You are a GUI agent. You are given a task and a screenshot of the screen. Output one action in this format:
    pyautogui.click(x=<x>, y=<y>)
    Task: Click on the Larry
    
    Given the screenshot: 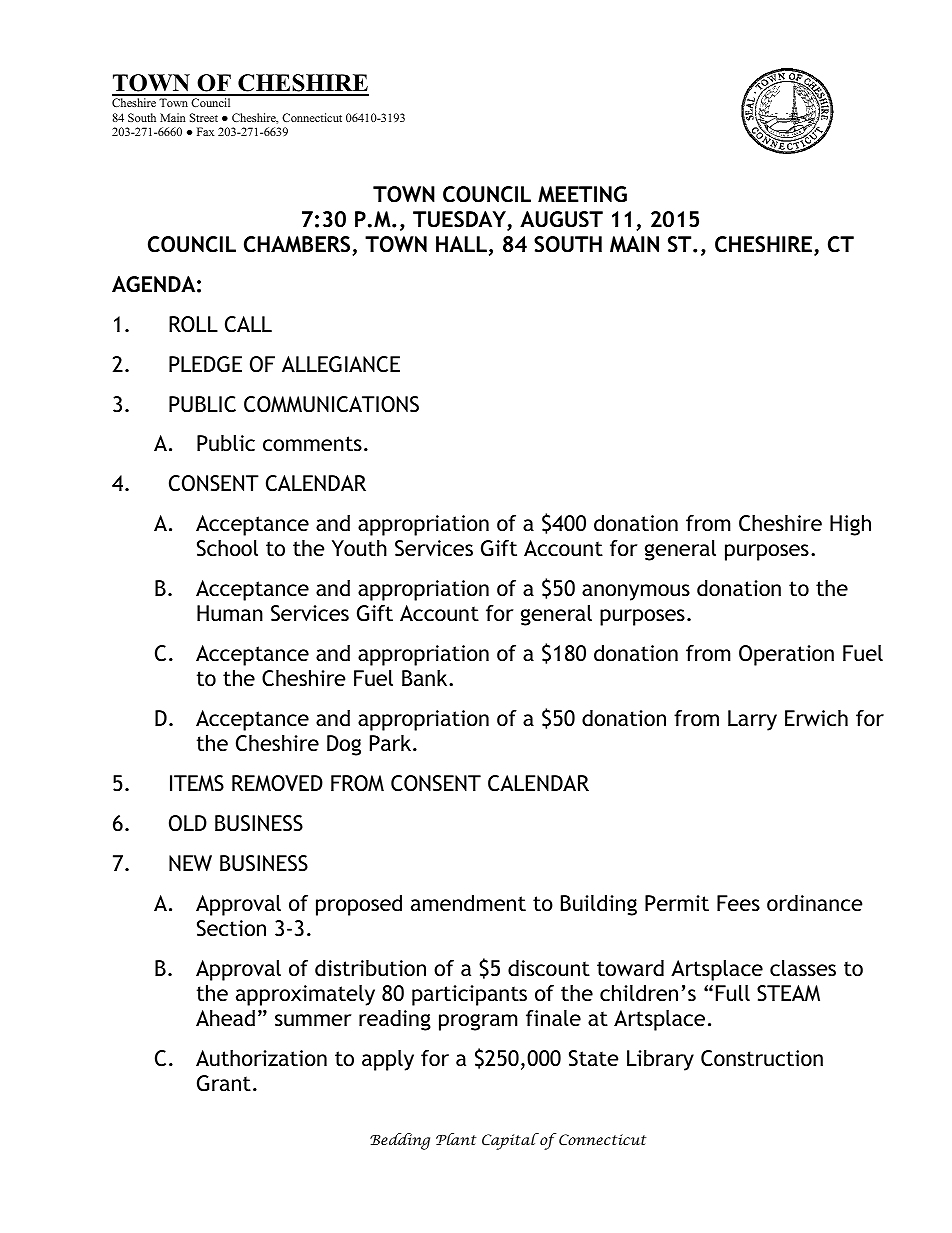 What is the action you would take?
    pyautogui.click(x=752, y=720)
